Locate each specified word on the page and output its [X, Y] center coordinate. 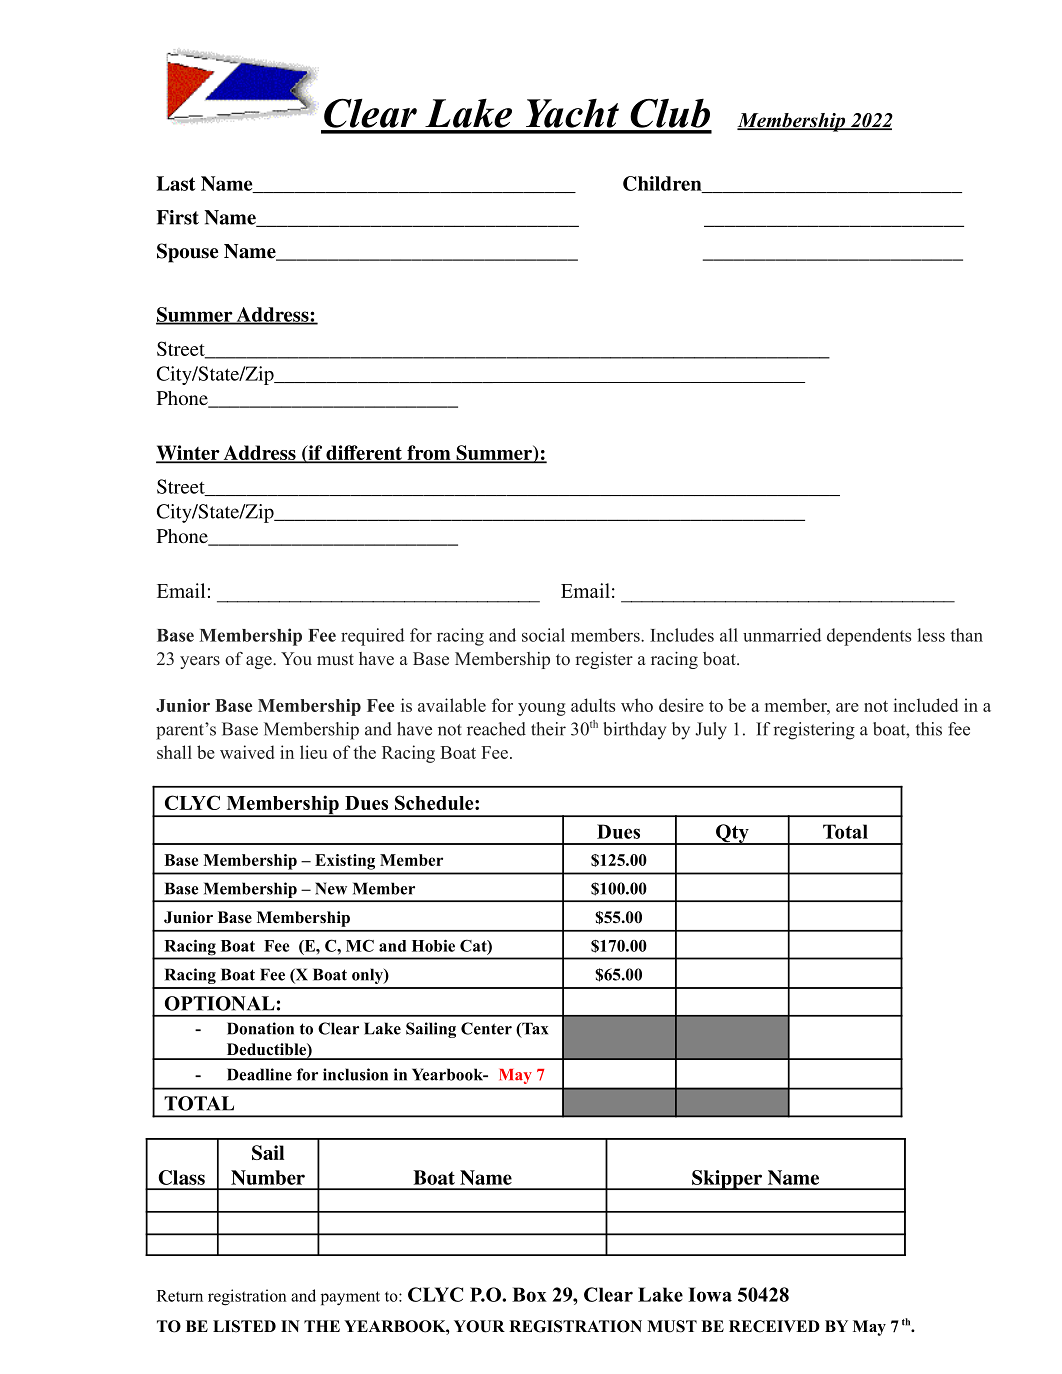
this [929, 729]
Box [529, 1294]
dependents [869, 637]
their [548, 729]
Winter [189, 454]
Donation [260, 1028]
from [429, 454]
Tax [534, 1029]
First [177, 217]
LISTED [244, 1326]
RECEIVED [774, 1326]
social [543, 635]
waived [247, 752]
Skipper [727, 1180]
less [931, 635]
